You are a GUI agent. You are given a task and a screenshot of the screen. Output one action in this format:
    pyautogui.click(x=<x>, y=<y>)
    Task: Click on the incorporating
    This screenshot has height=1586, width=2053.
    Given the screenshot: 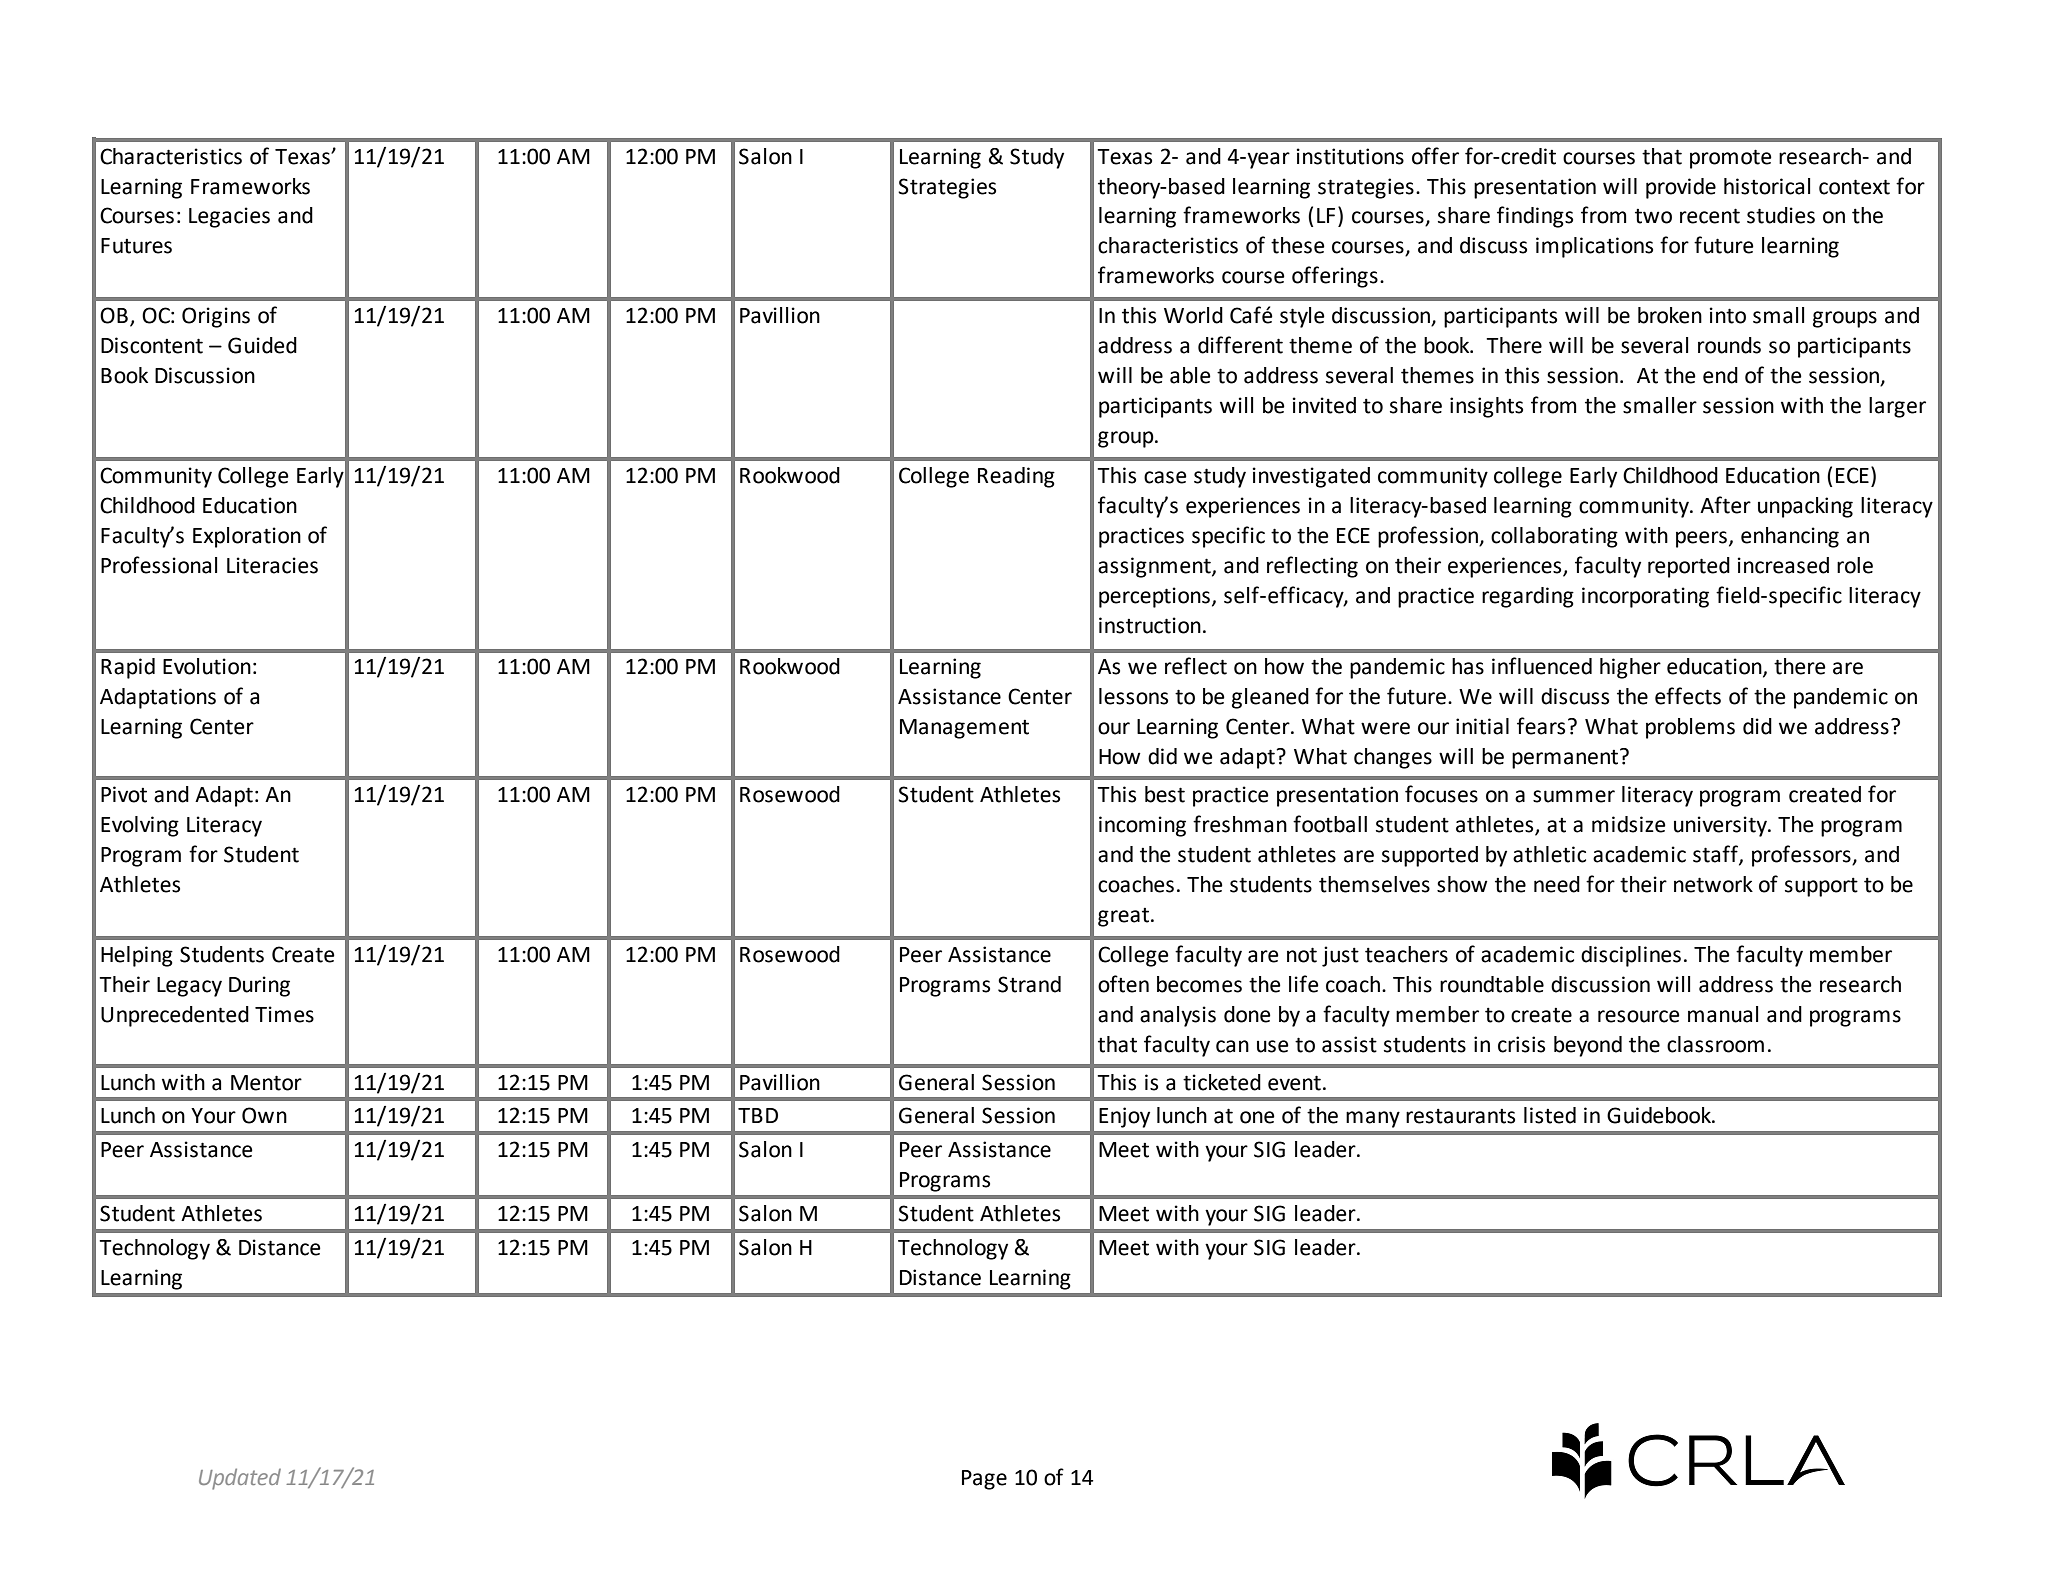 What is the action you would take?
    pyautogui.click(x=1645, y=597)
